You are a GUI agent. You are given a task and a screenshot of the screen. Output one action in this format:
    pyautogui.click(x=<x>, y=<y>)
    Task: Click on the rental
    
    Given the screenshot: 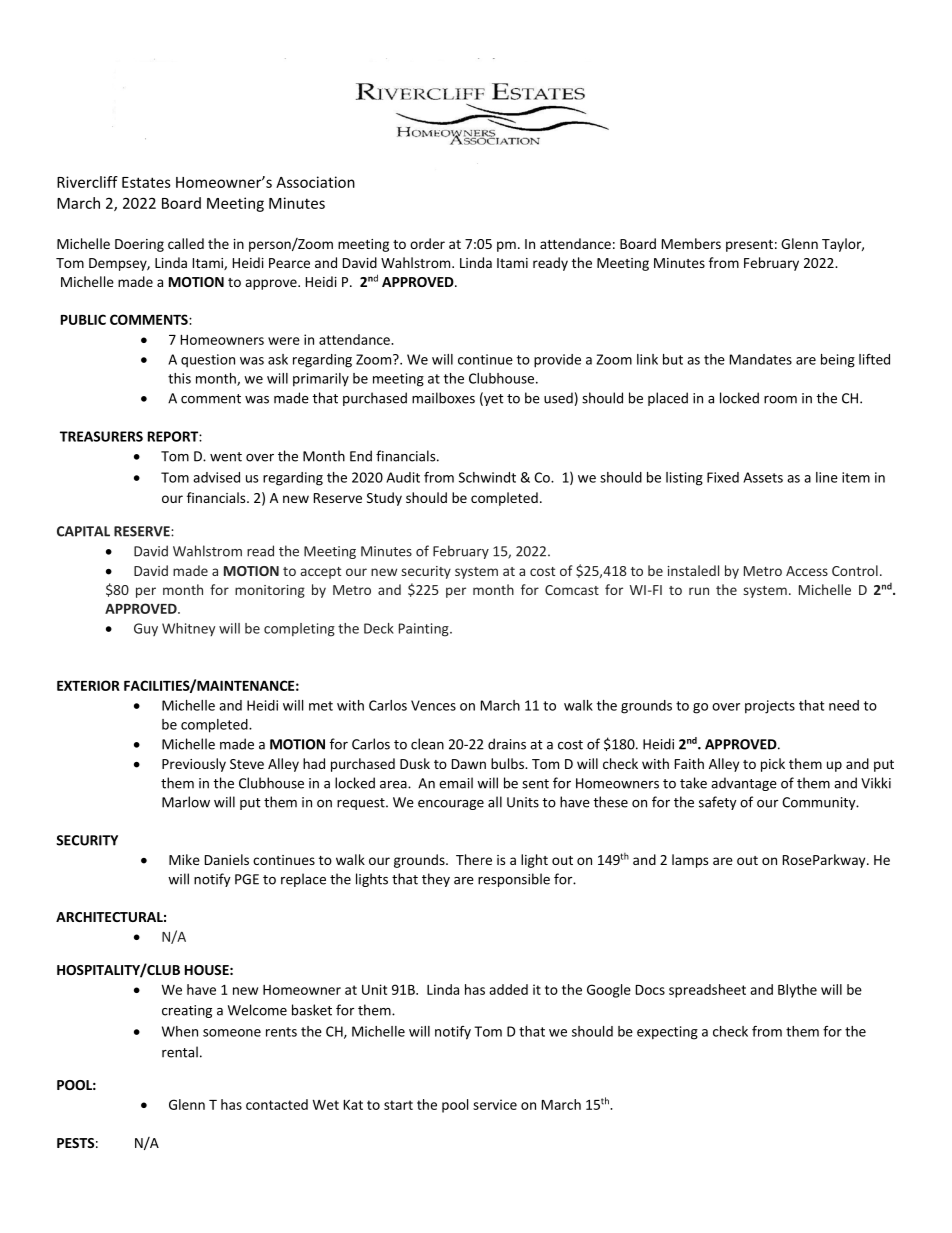 What is the action you would take?
    pyautogui.click(x=180, y=1052)
